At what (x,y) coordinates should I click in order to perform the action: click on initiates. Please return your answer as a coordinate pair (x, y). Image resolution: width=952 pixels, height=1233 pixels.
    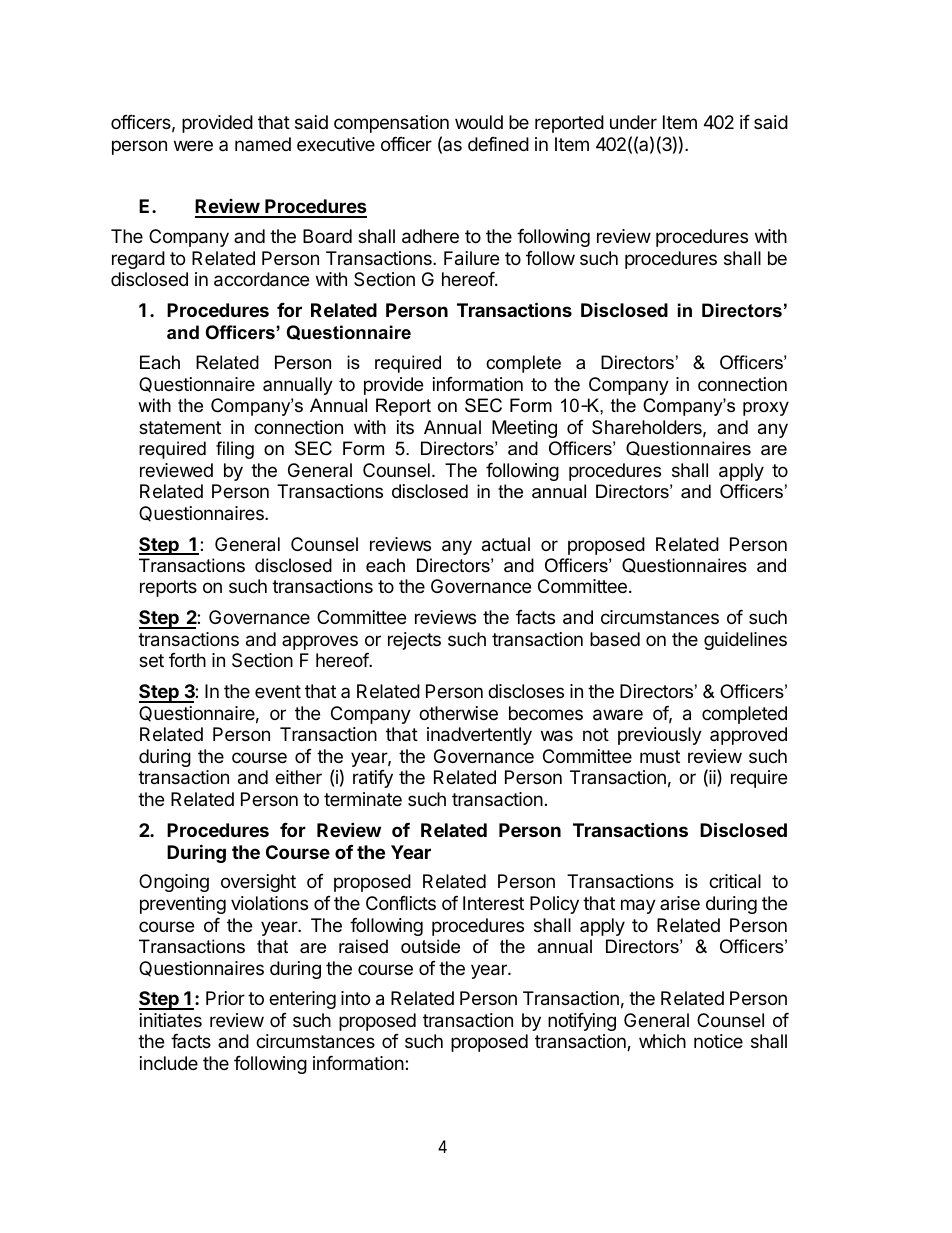
    Looking at the image, I should click on (171, 1020).
